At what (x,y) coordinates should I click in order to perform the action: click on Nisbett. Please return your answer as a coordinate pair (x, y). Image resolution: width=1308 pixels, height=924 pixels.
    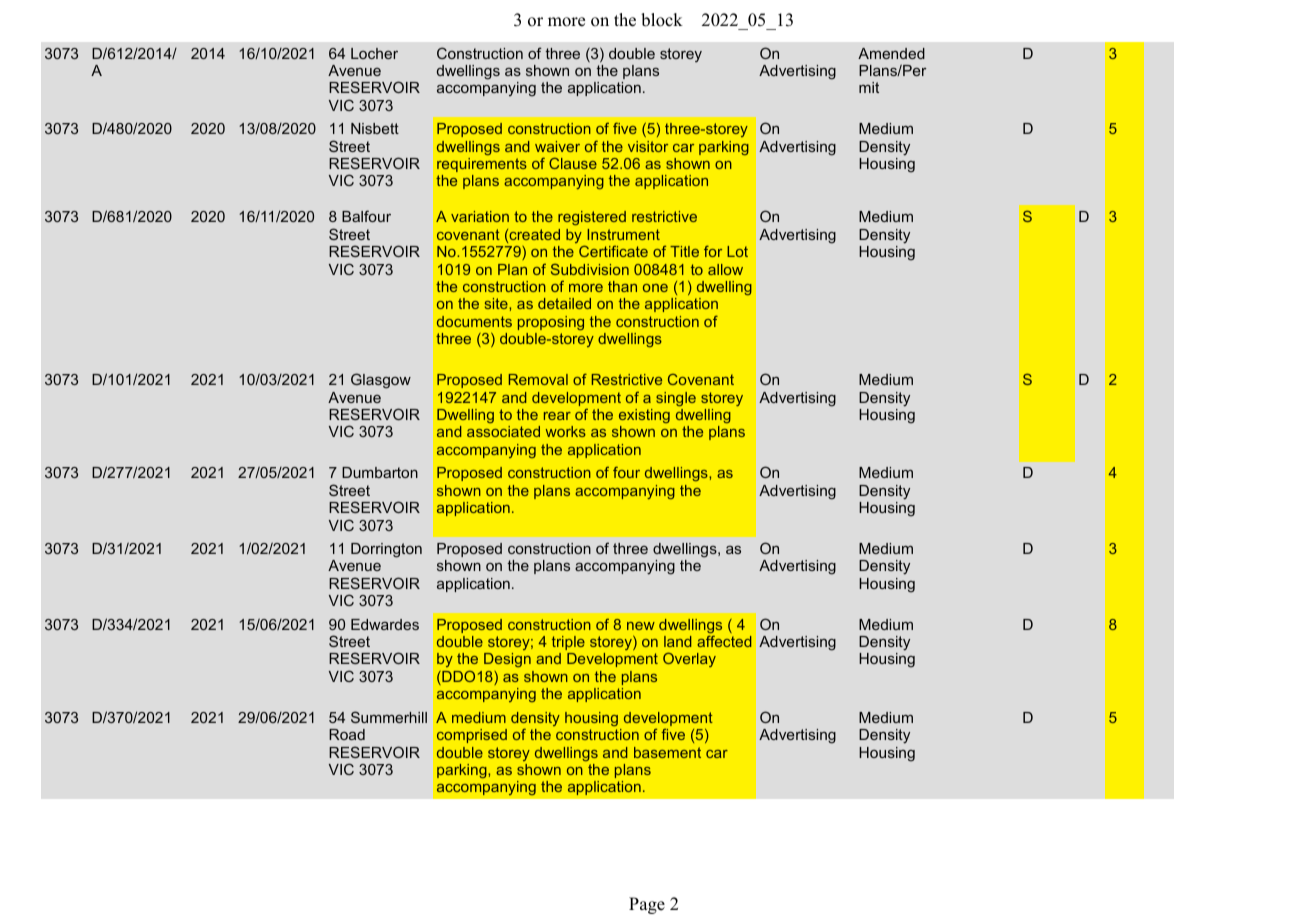
    Looking at the image, I should click on (375, 128).
